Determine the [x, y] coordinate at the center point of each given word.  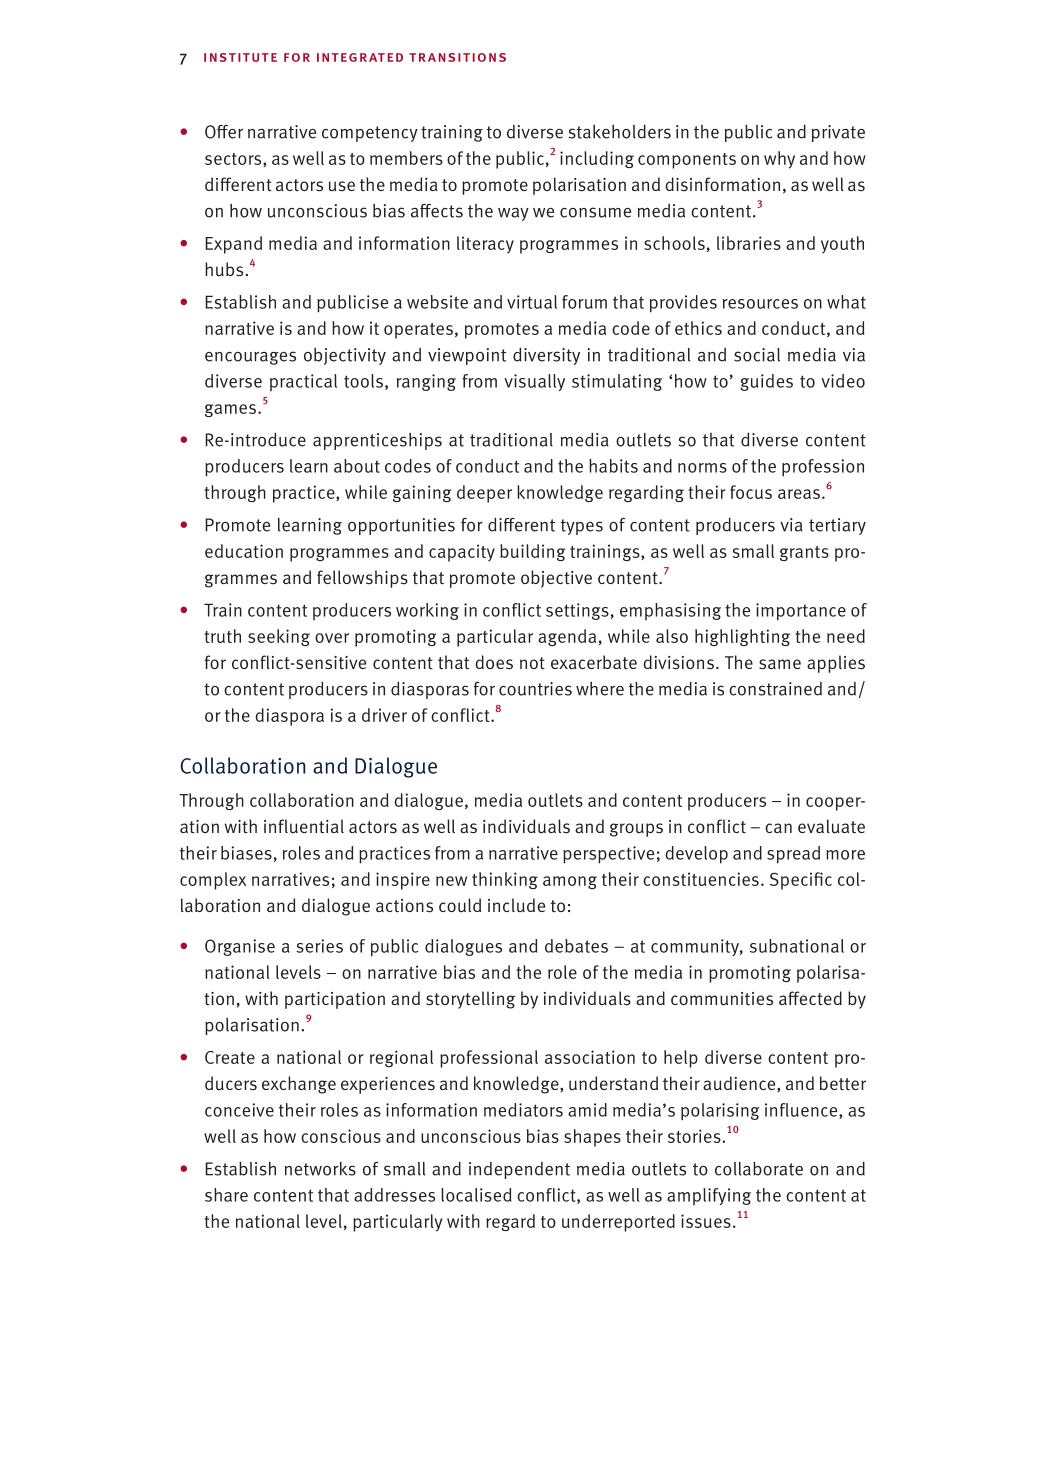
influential [304, 826]
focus [751, 492]
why [779, 160]
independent [519, 1170]
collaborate [759, 1168]
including [597, 159]
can [778, 828]
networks [320, 1169]
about [357, 466]
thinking [505, 880]
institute [240, 57]
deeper [484, 494]
